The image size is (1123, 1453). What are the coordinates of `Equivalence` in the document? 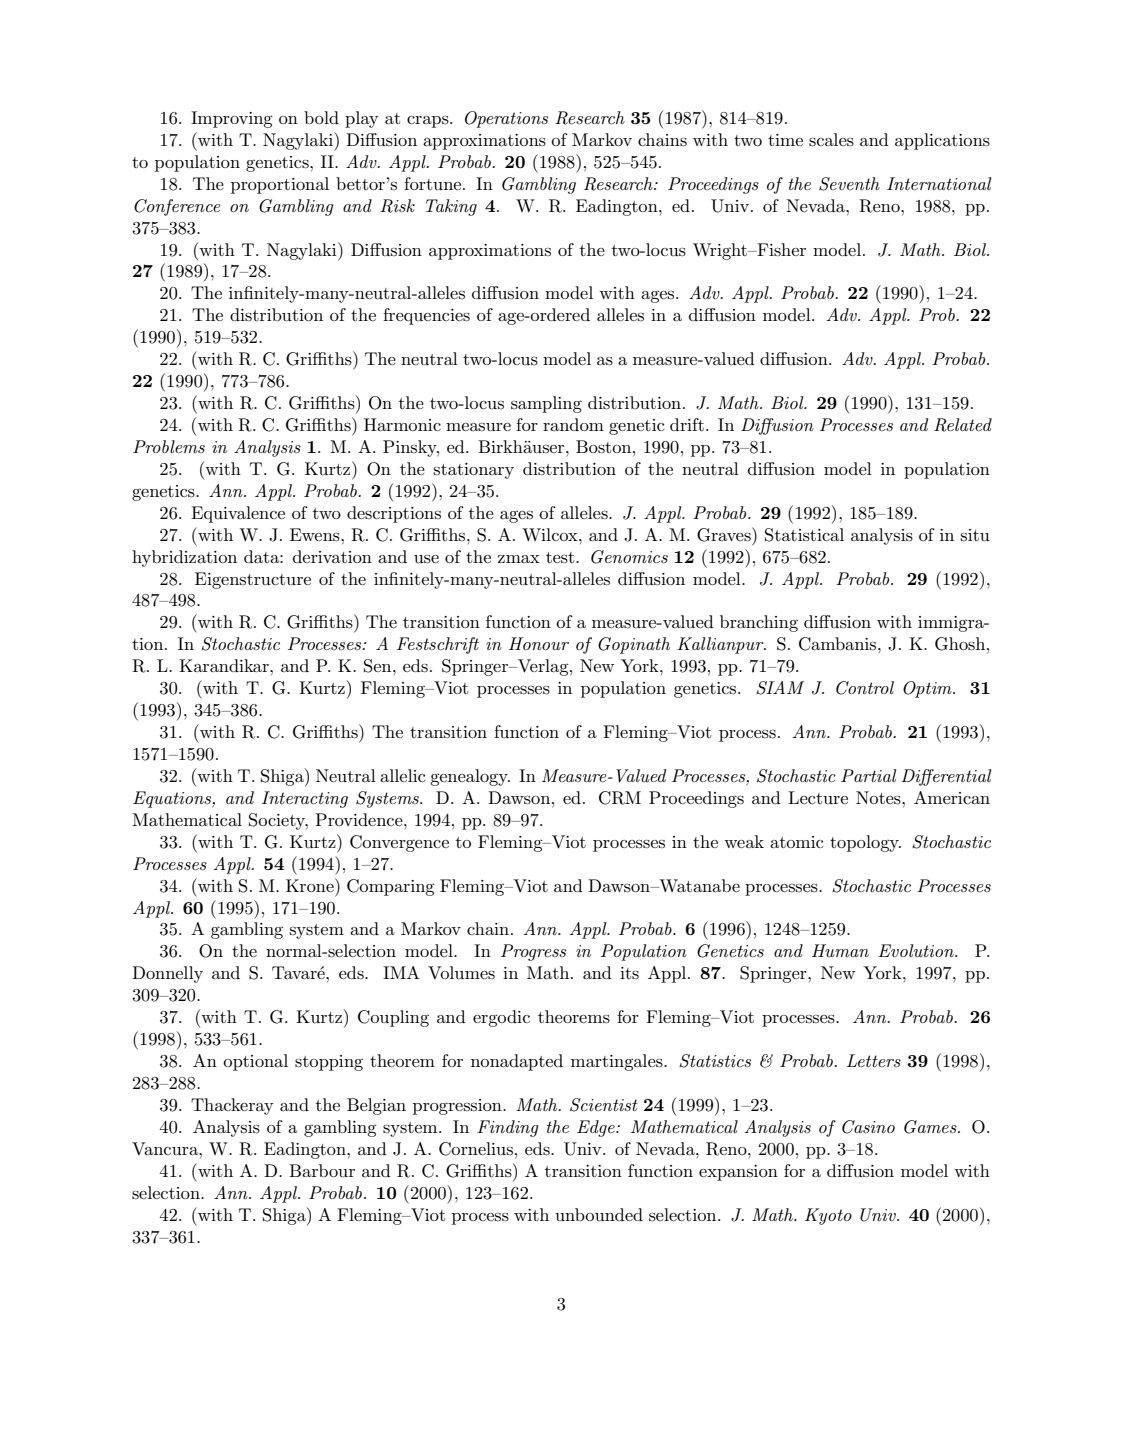 It's located at (238, 514).
